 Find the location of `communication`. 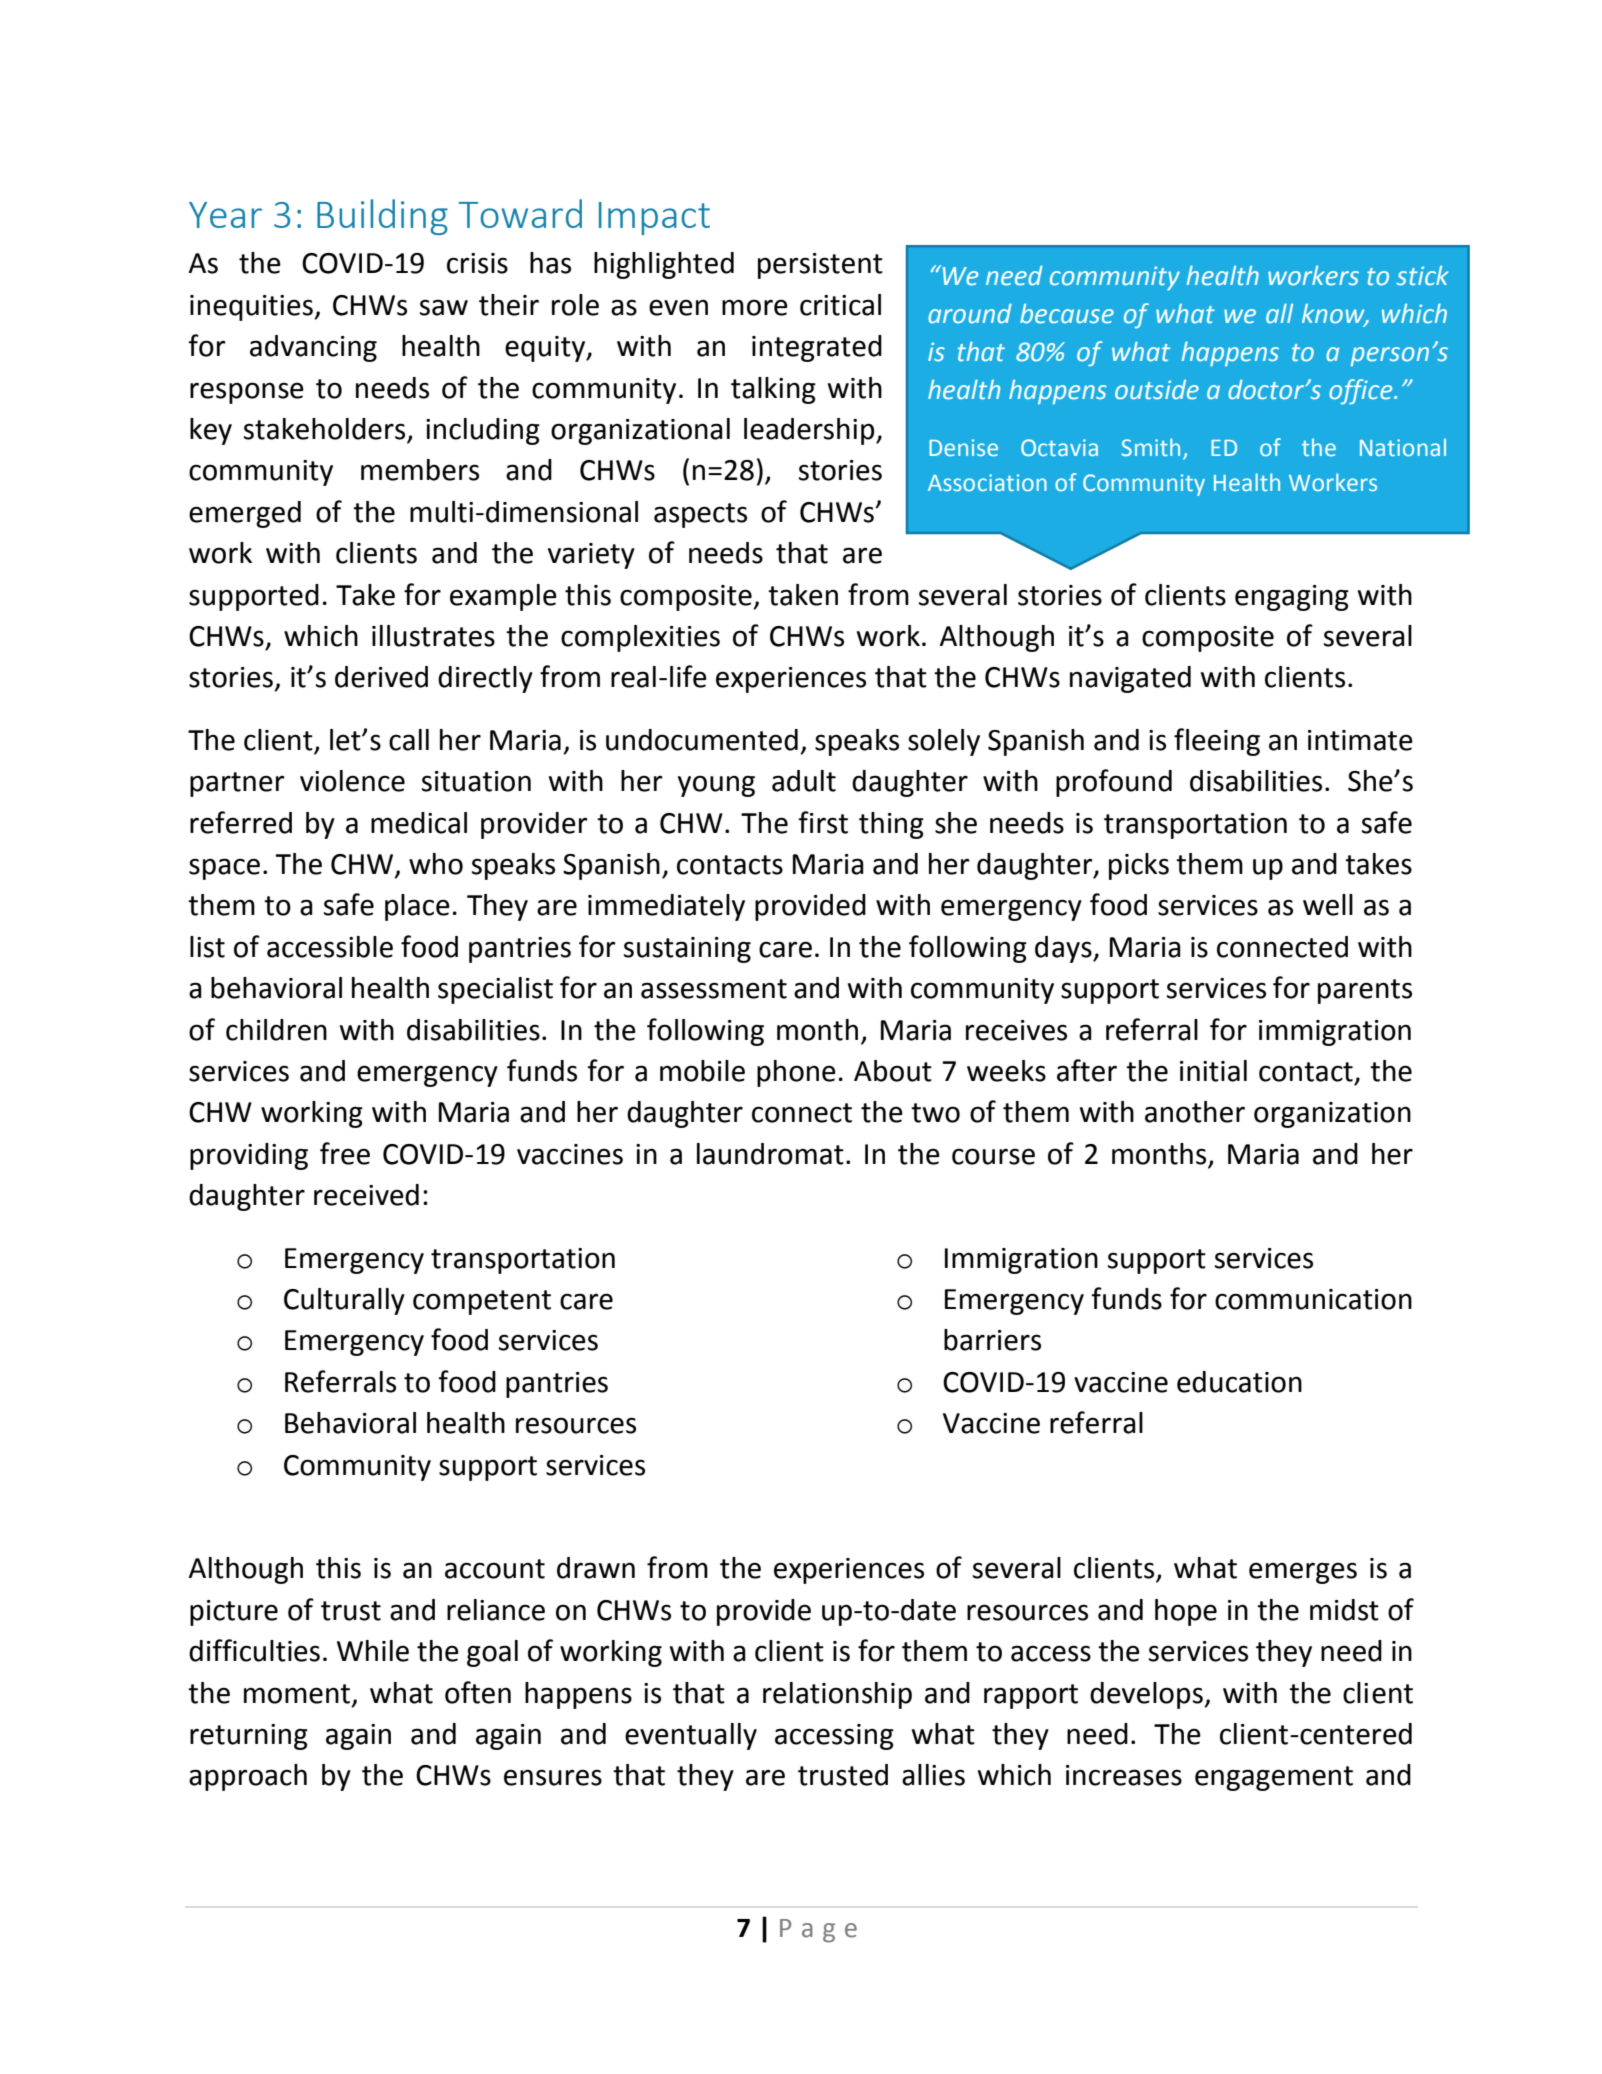

communication is located at coordinates (1313, 1299).
